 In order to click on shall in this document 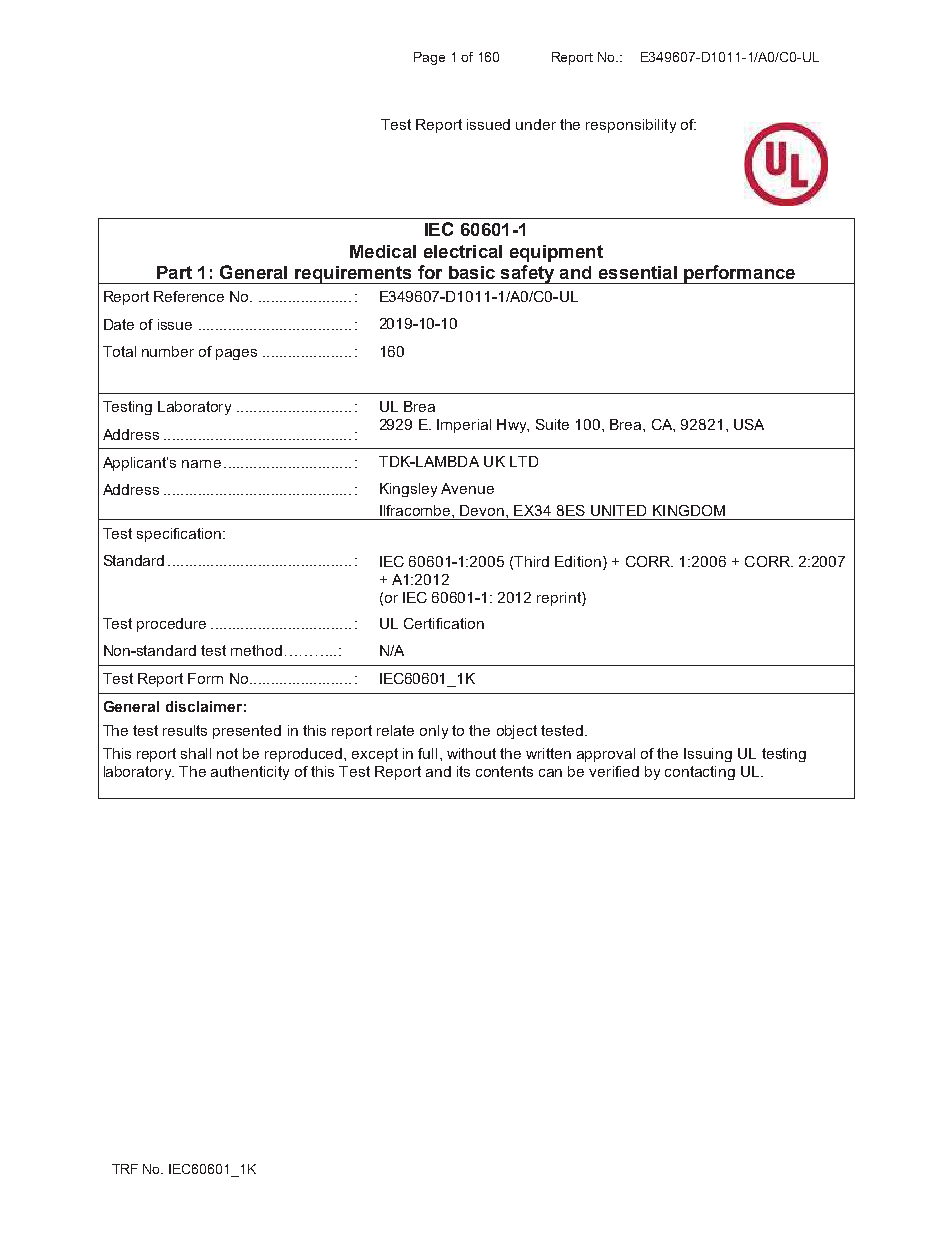, I will do `click(196, 753)`.
